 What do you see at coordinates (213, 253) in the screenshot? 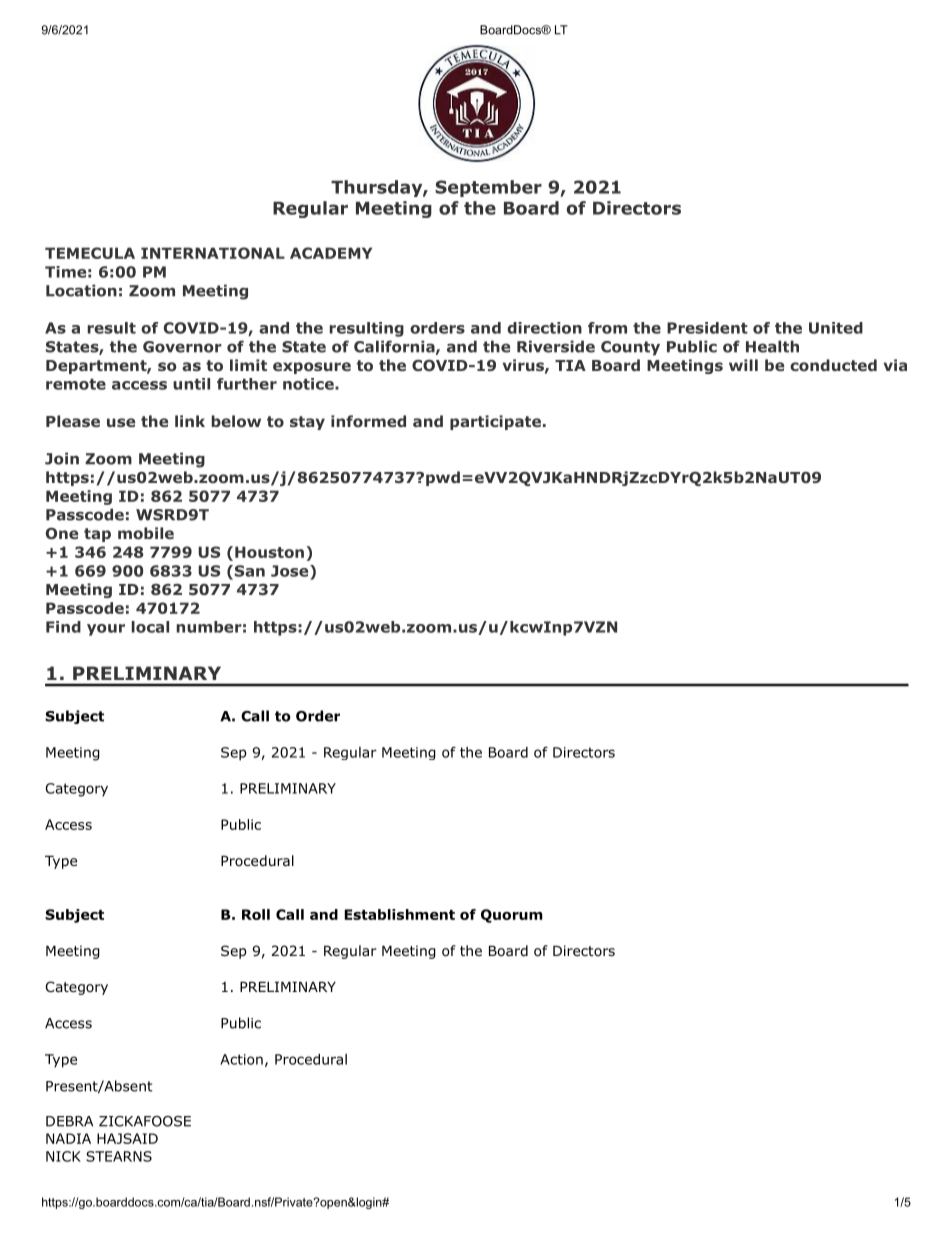
I see `INTERNATIONAL` at bounding box center [213, 253].
